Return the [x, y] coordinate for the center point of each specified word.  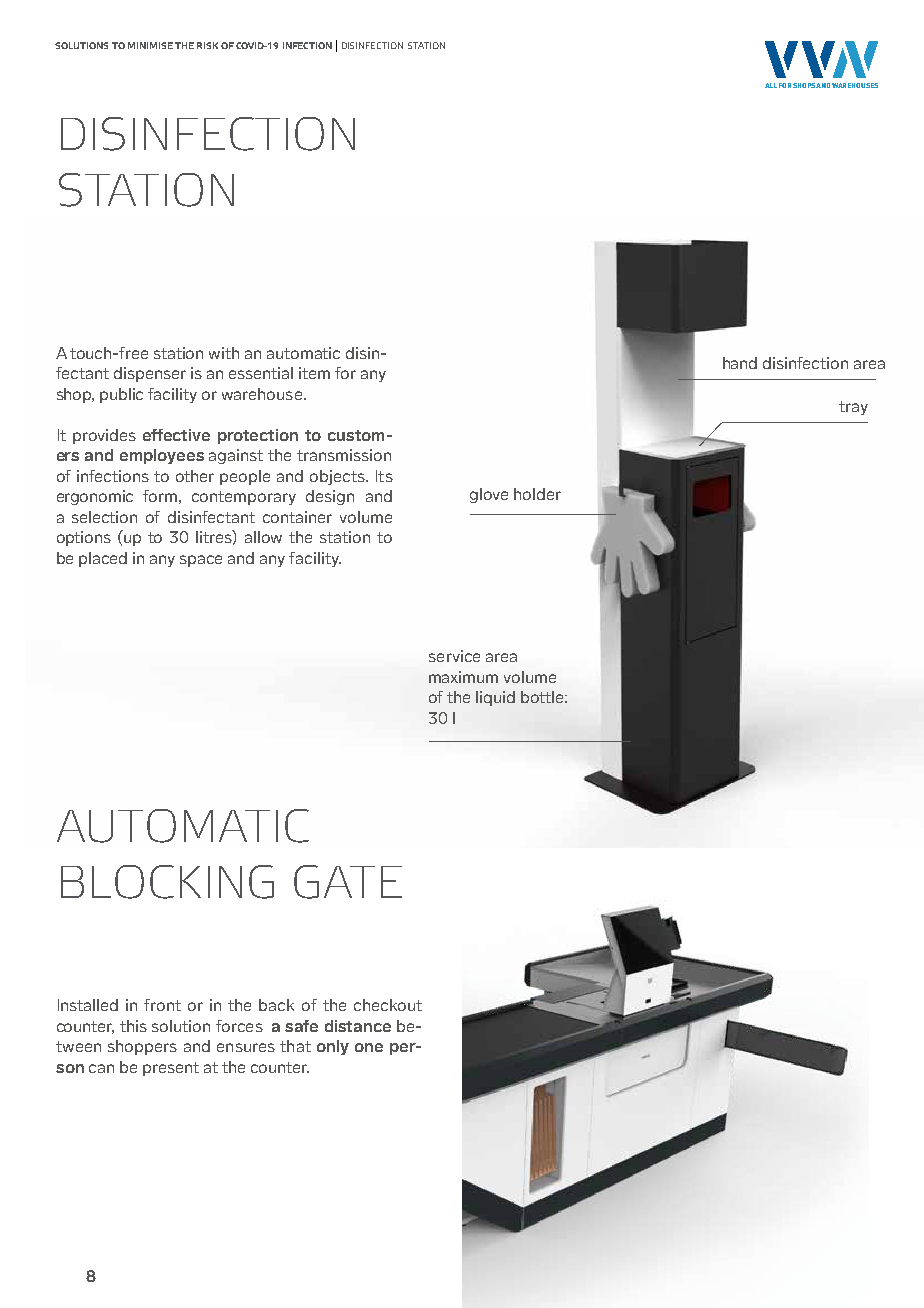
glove [489, 495]
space [201, 561]
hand [740, 363]
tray [853, 408]
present [171, 1069]
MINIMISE [150, 45]
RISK [207, 45]
